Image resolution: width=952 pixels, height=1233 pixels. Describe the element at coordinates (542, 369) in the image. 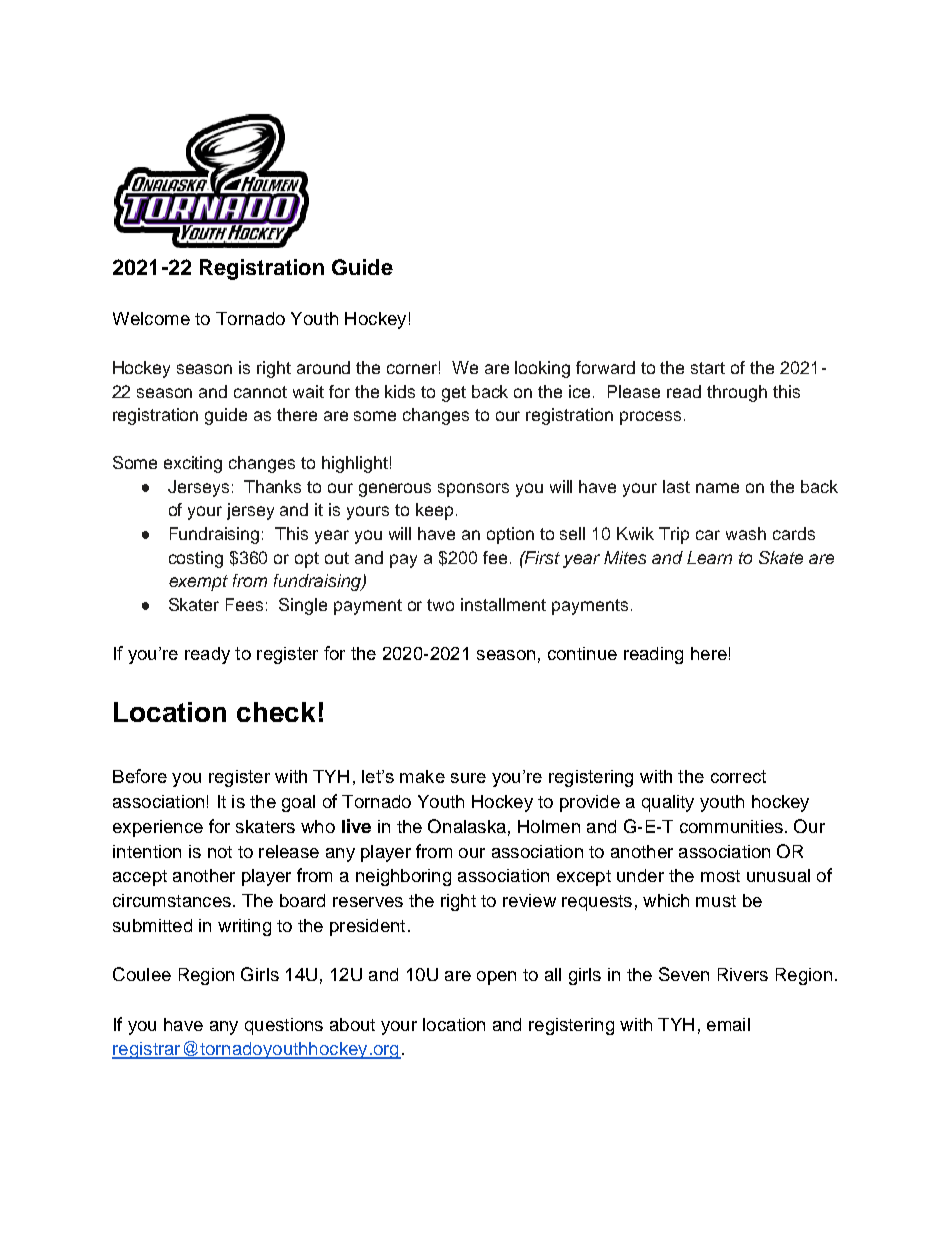

I see `looking` at that location.
